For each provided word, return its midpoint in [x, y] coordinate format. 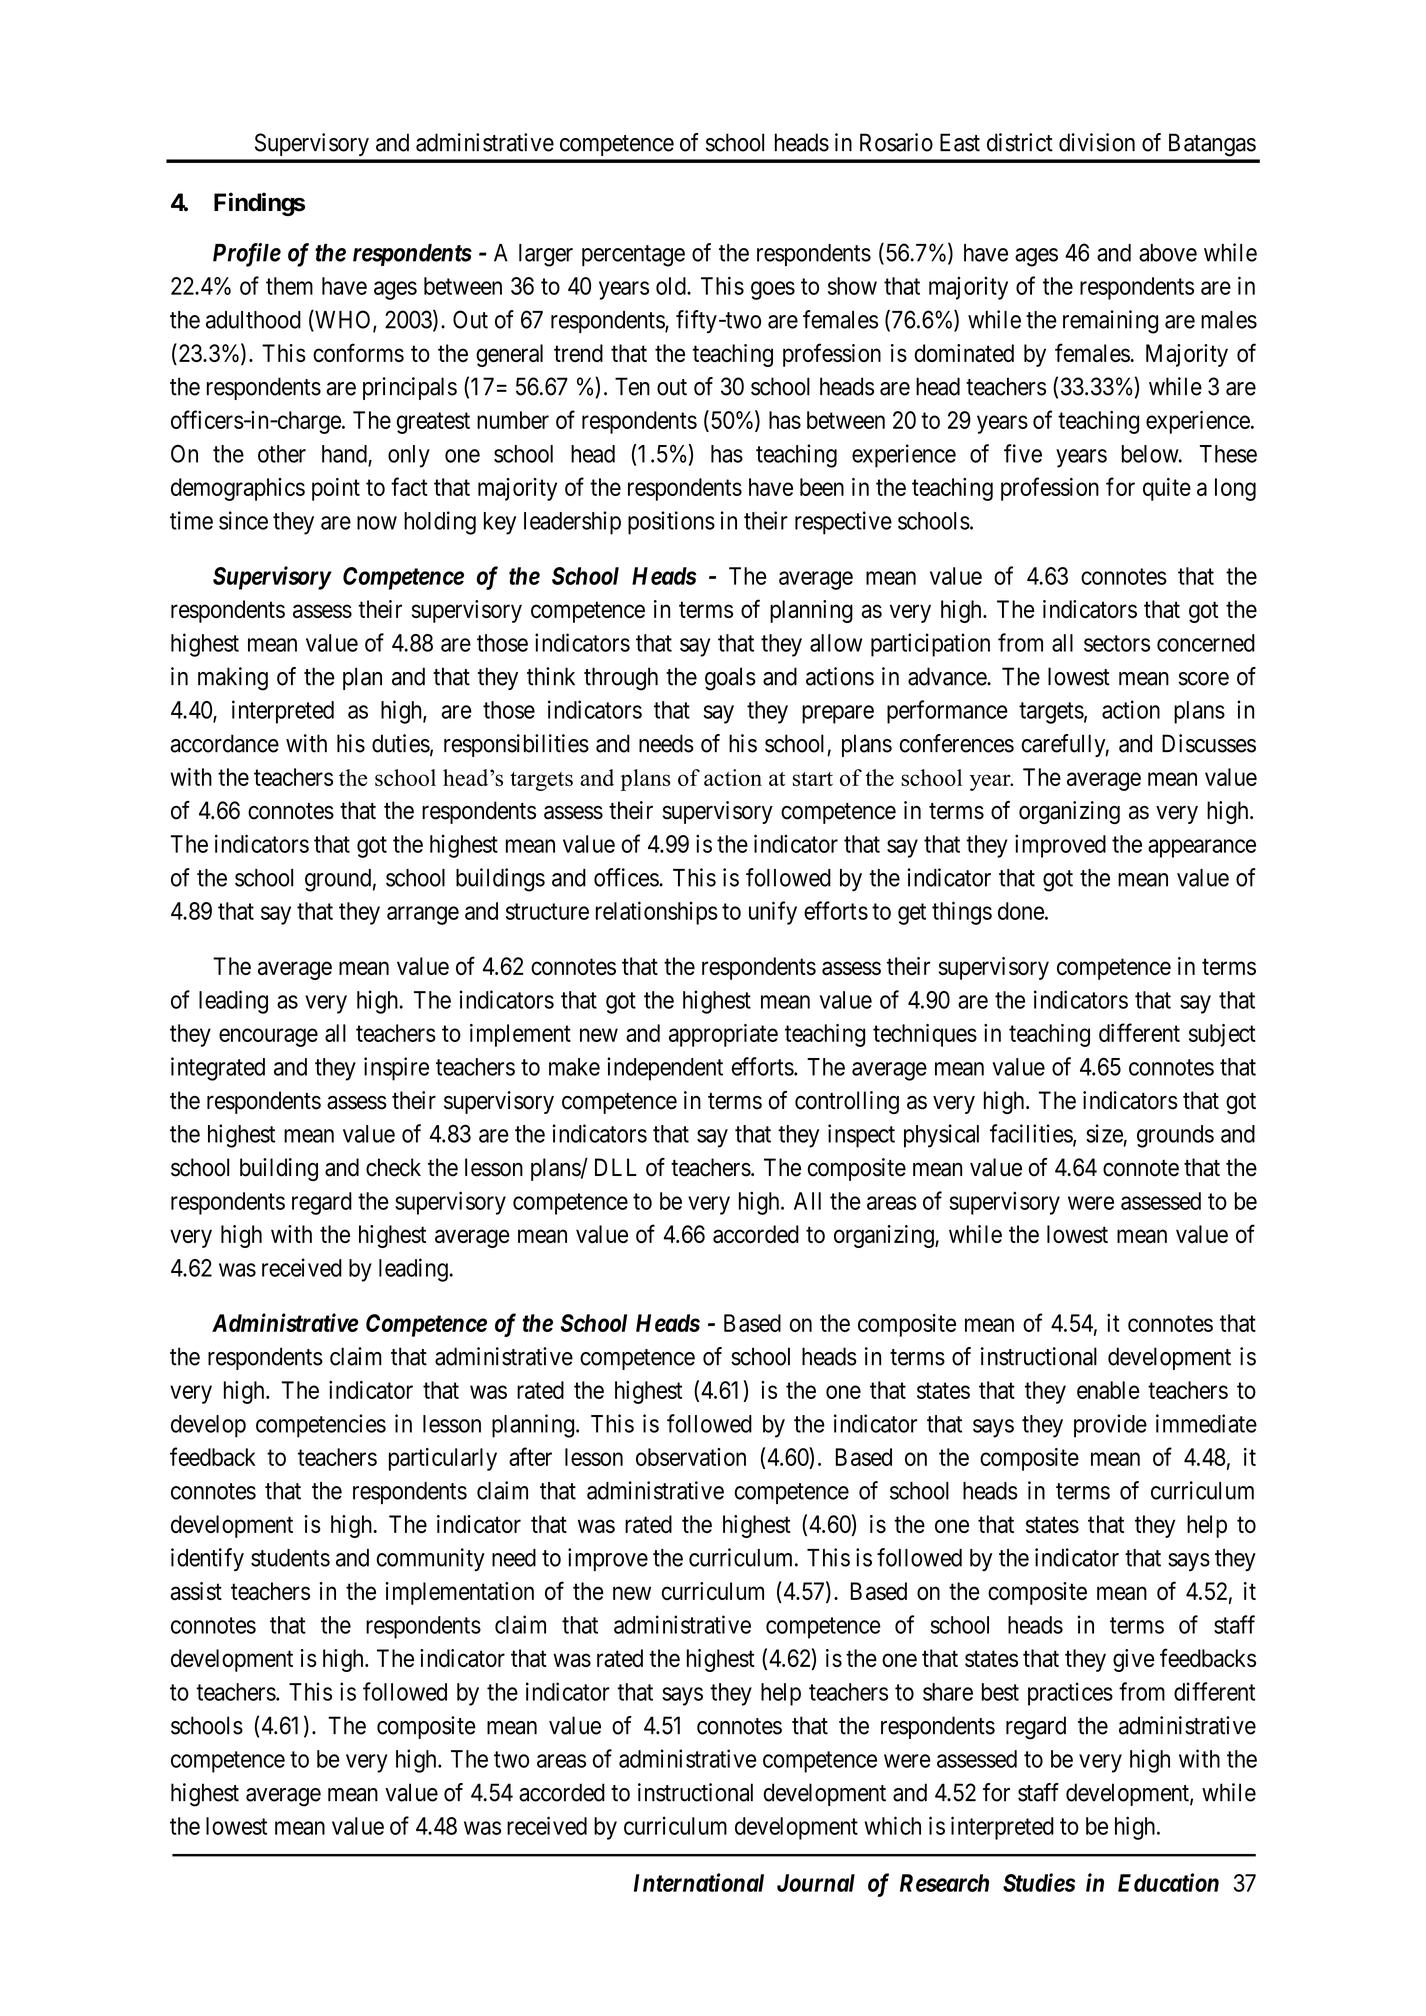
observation [691, 1457]
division [1097, 142]
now [377, 523]
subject [1222, 1035]
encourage [268, 1037]
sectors [1117, 643]
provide [1110, 1426]
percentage [633, 256]
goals [730, 679]
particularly [443, 1459]
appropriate [723, 1035]
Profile [247, 255]
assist [196, 1591]
